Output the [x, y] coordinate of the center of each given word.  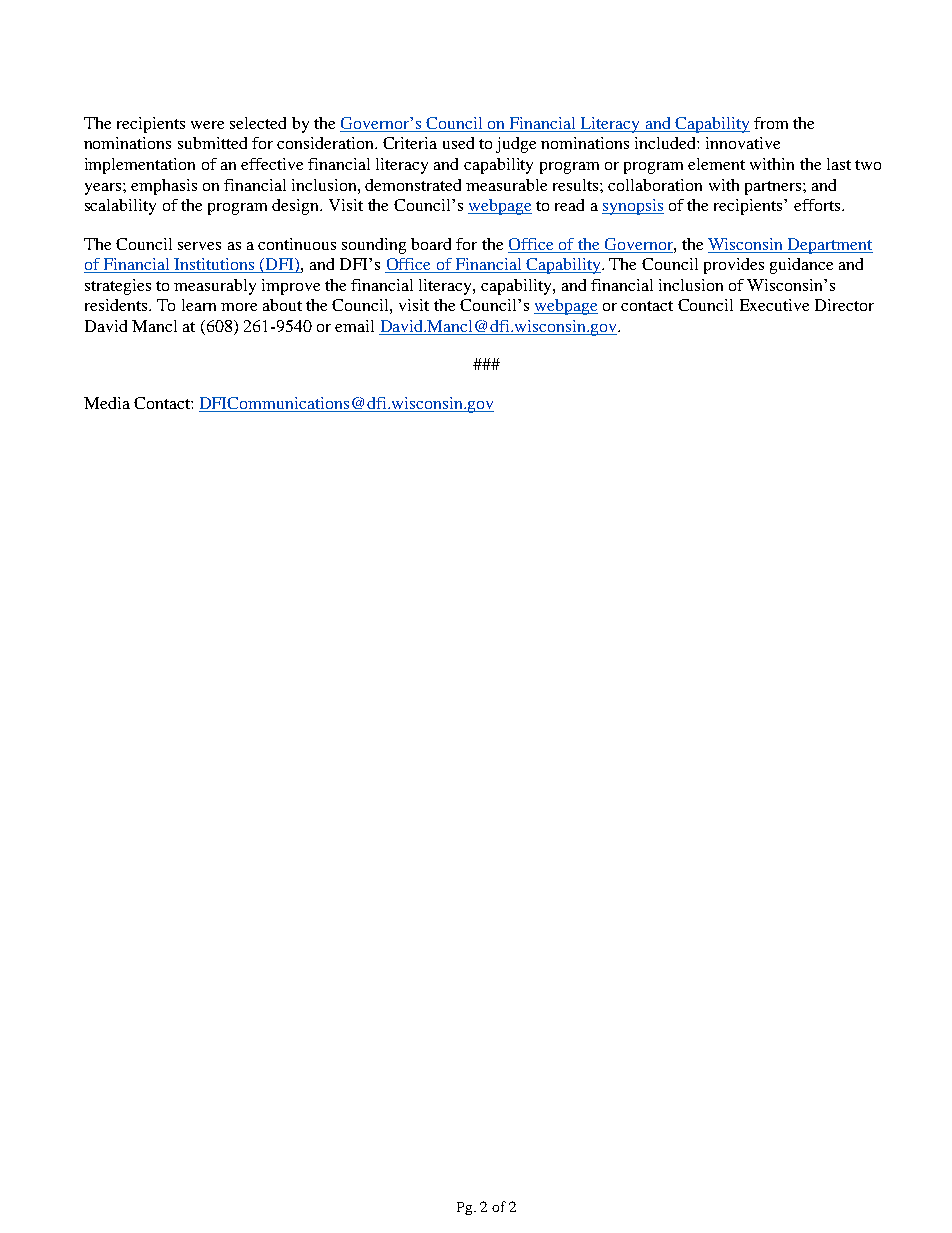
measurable [506, 185]
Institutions [214, 265]
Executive [774, 305]
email [354, 326]
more [239, 307]
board [431, 244]
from [771, 123]
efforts [817, 205]
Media [107, 403]
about [282, 305]
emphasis [164, 187]
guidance [801, 266]
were [207, 125]
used [458, 143]
